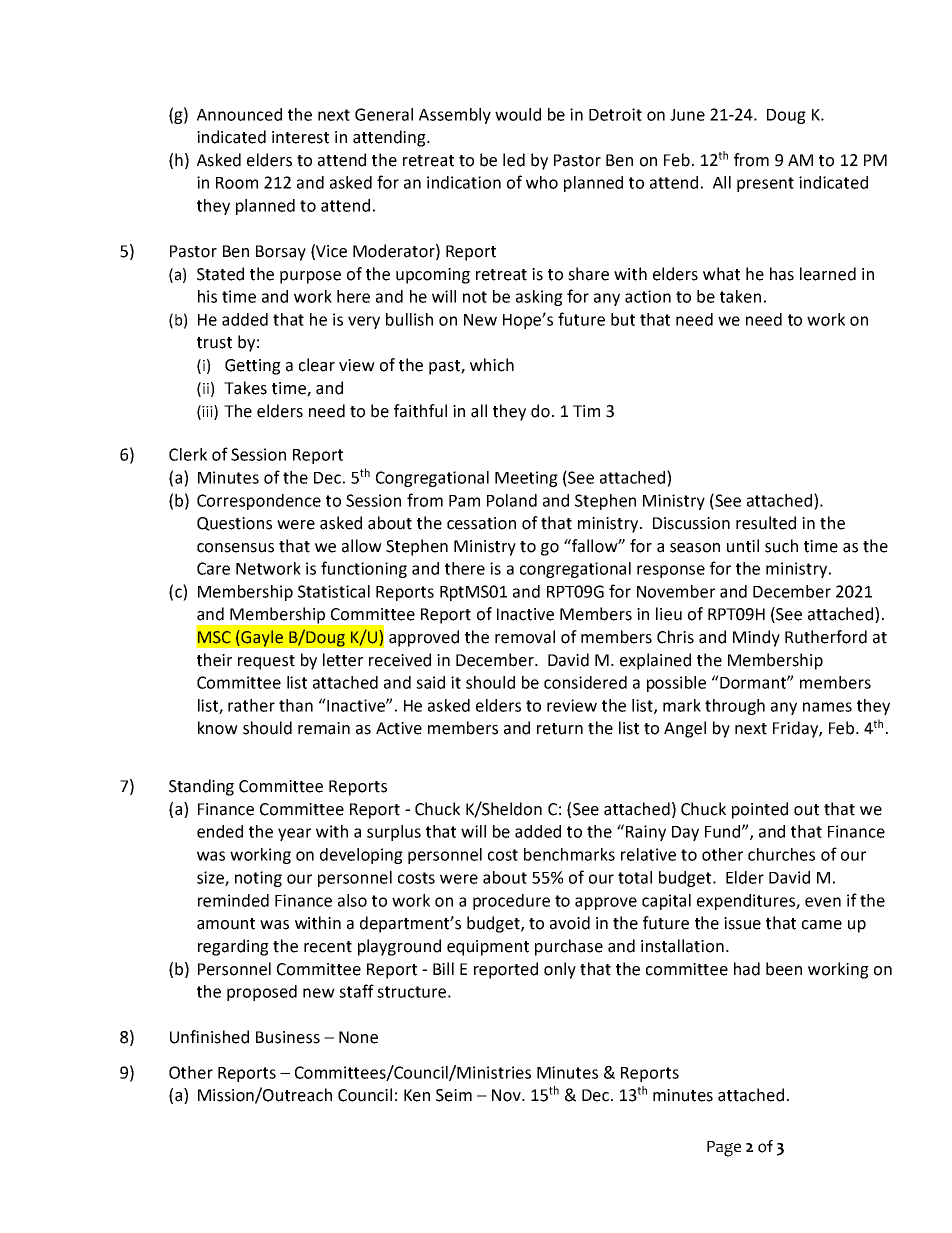  Describe the element at coordinates (526, 479) in the screenshot. I see `Meeting` at that location.
